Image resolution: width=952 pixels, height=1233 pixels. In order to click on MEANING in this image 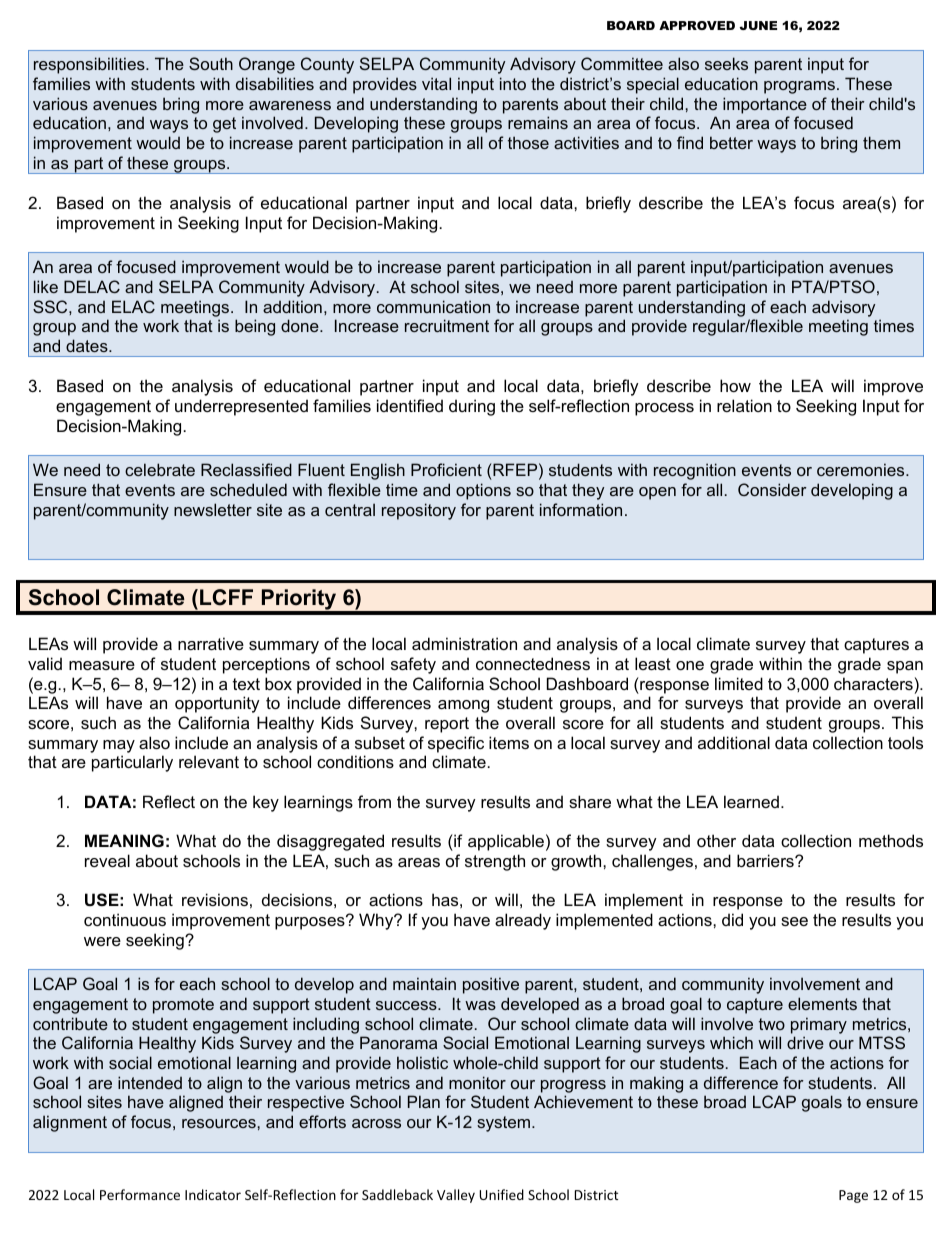, I will do `click(124, 840)`.
